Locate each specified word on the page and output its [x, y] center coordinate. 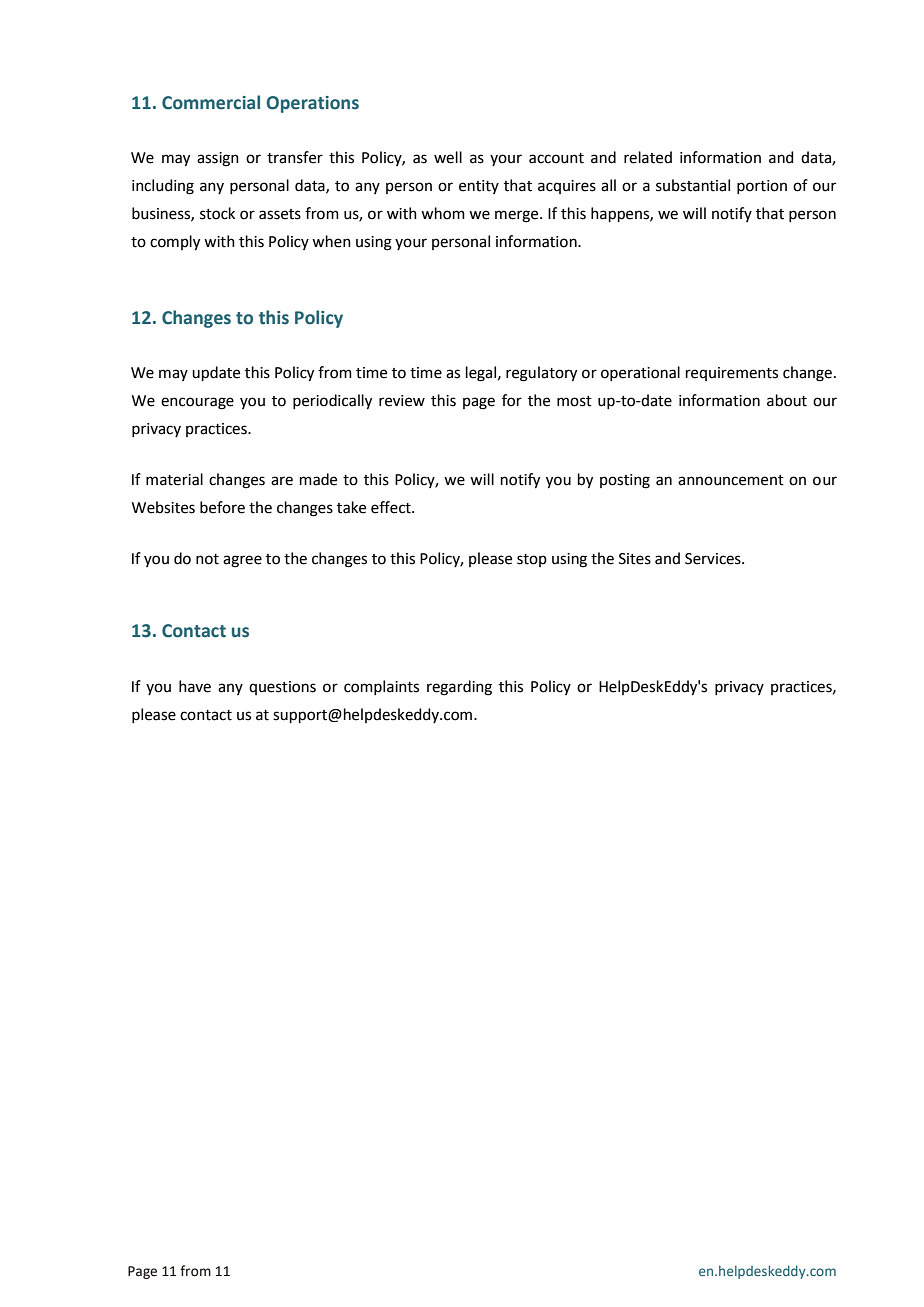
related [648, 157]
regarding [459, 688]
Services [714, 559]
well [448, 157]
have [195, 686]
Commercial [211, 102]
